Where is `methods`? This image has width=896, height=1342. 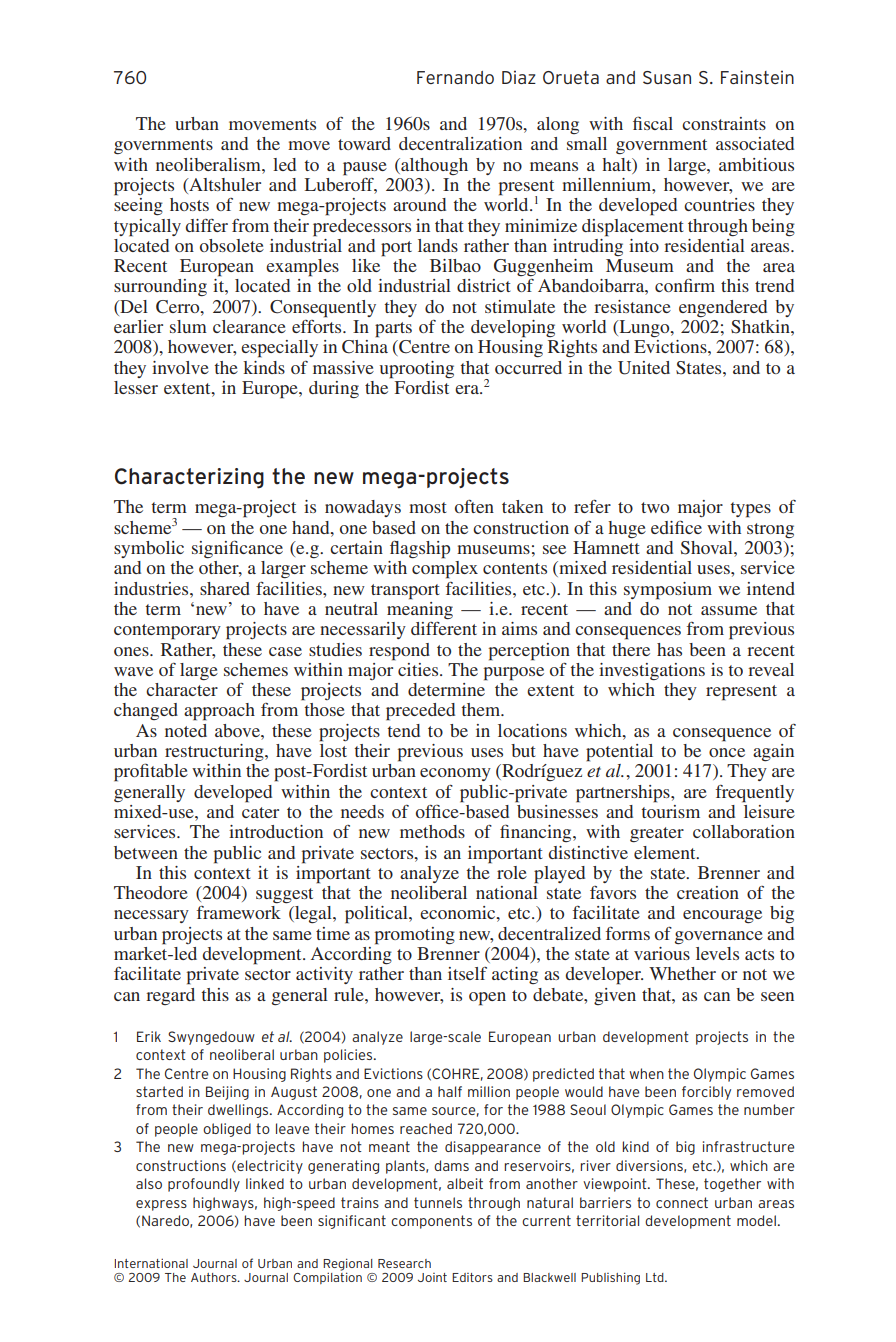
methods is located at coordinates (432, 831).
